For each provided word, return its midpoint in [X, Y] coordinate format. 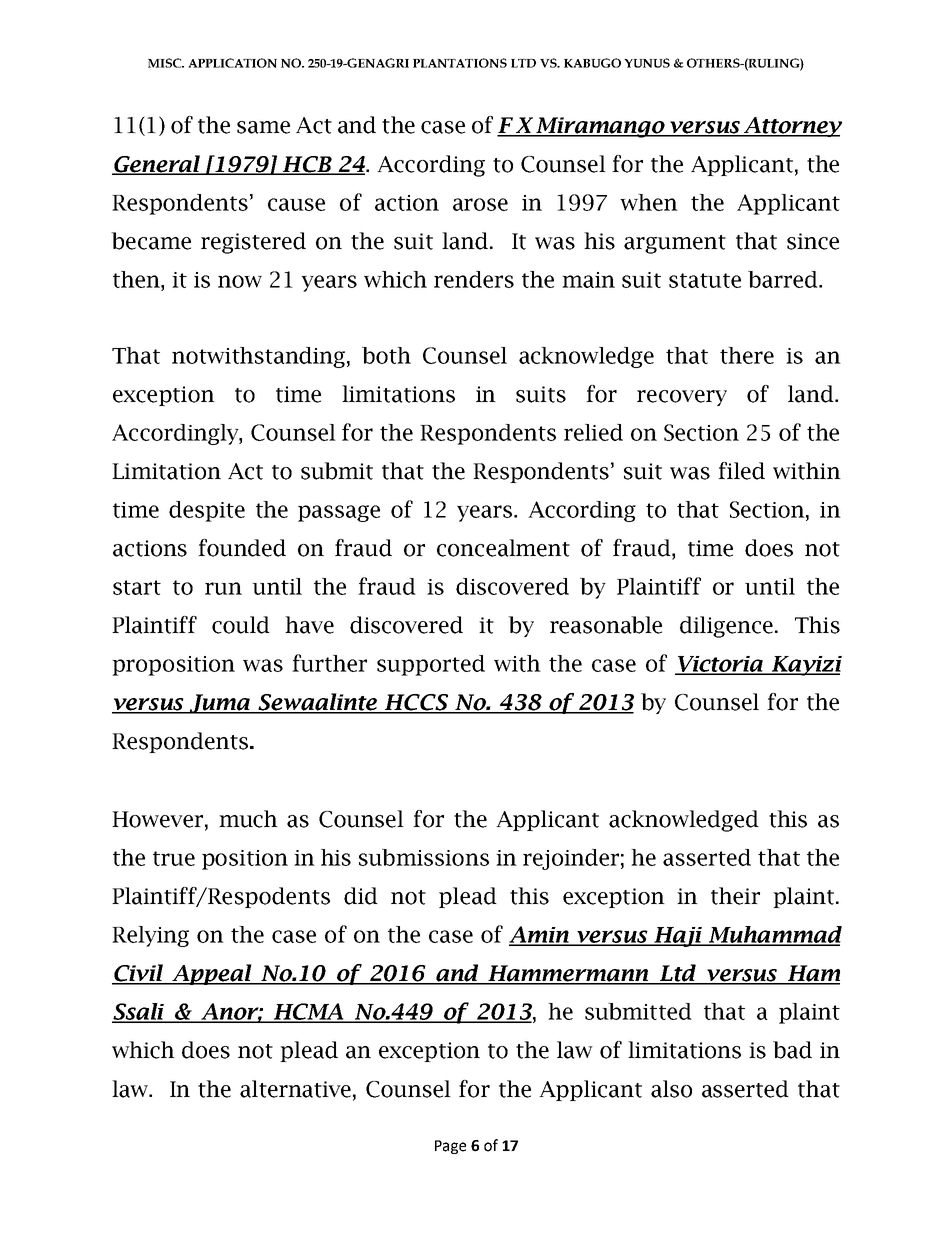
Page [450, 1147]
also [671, 1089]
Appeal [212, 974]
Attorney [792, 127]
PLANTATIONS [460, 63]
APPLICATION [232, 63]
